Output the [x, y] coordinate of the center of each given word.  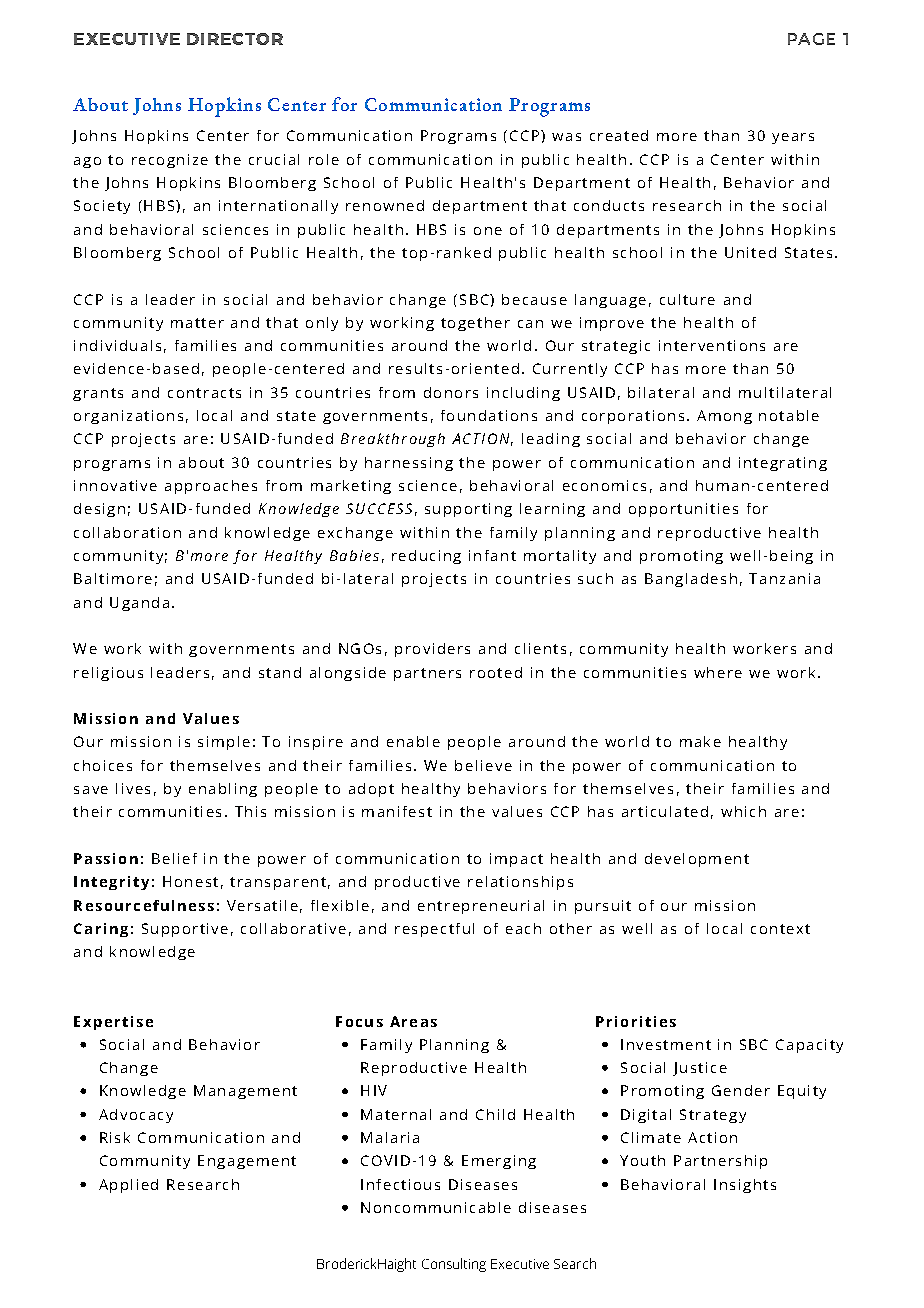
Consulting [454, 1265]
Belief [174, 858]
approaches [211, 487]
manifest [397, 811]
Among [724, 417]
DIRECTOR [235, 39]
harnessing [409, 464]
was [566, 137]
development [697, 860]
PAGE [811, 39]
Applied [128, 1186]
